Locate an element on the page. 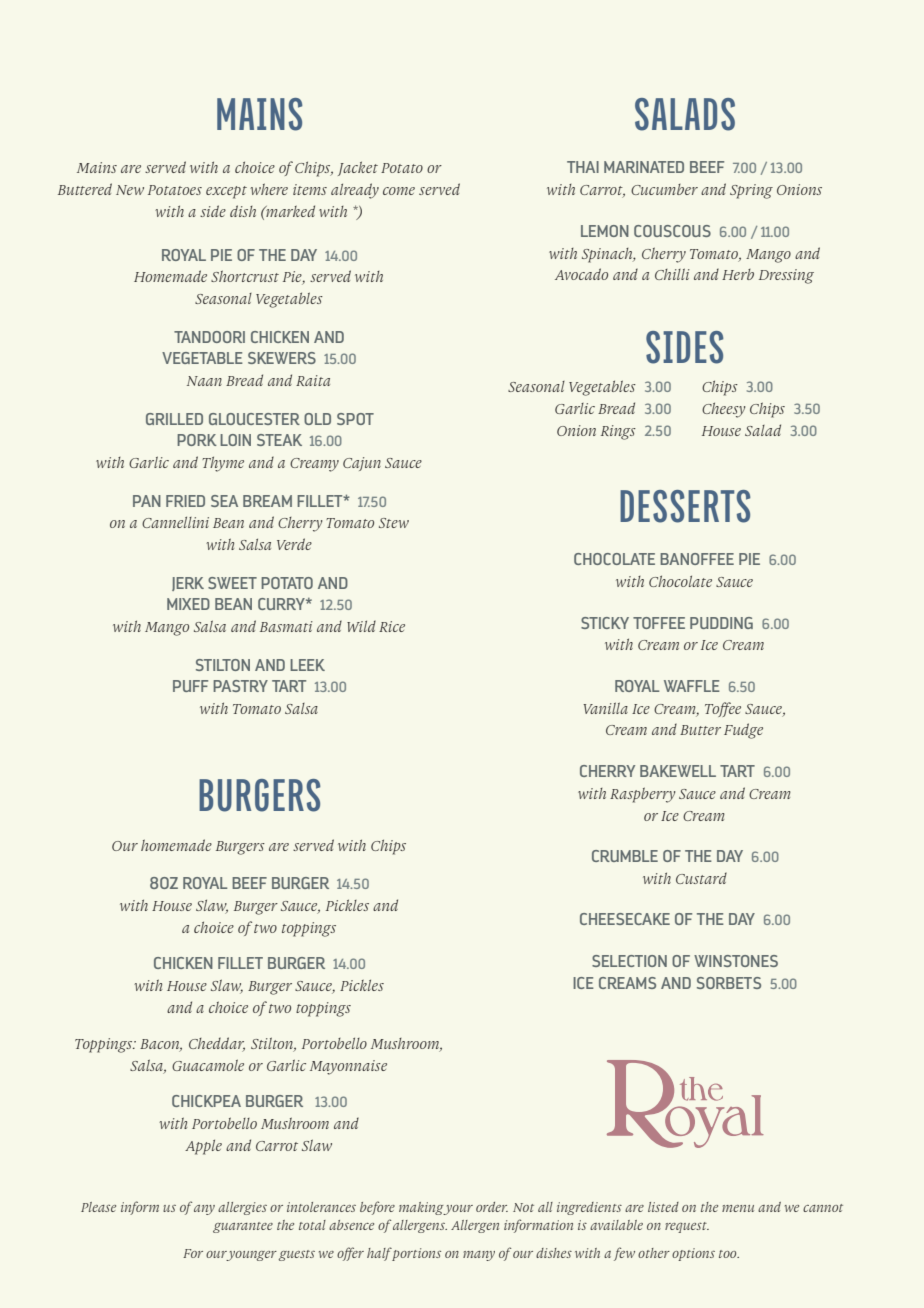 Image resolution: width=924 pixels, height=1308 pixels. except is located at coordinates (226, 192).
